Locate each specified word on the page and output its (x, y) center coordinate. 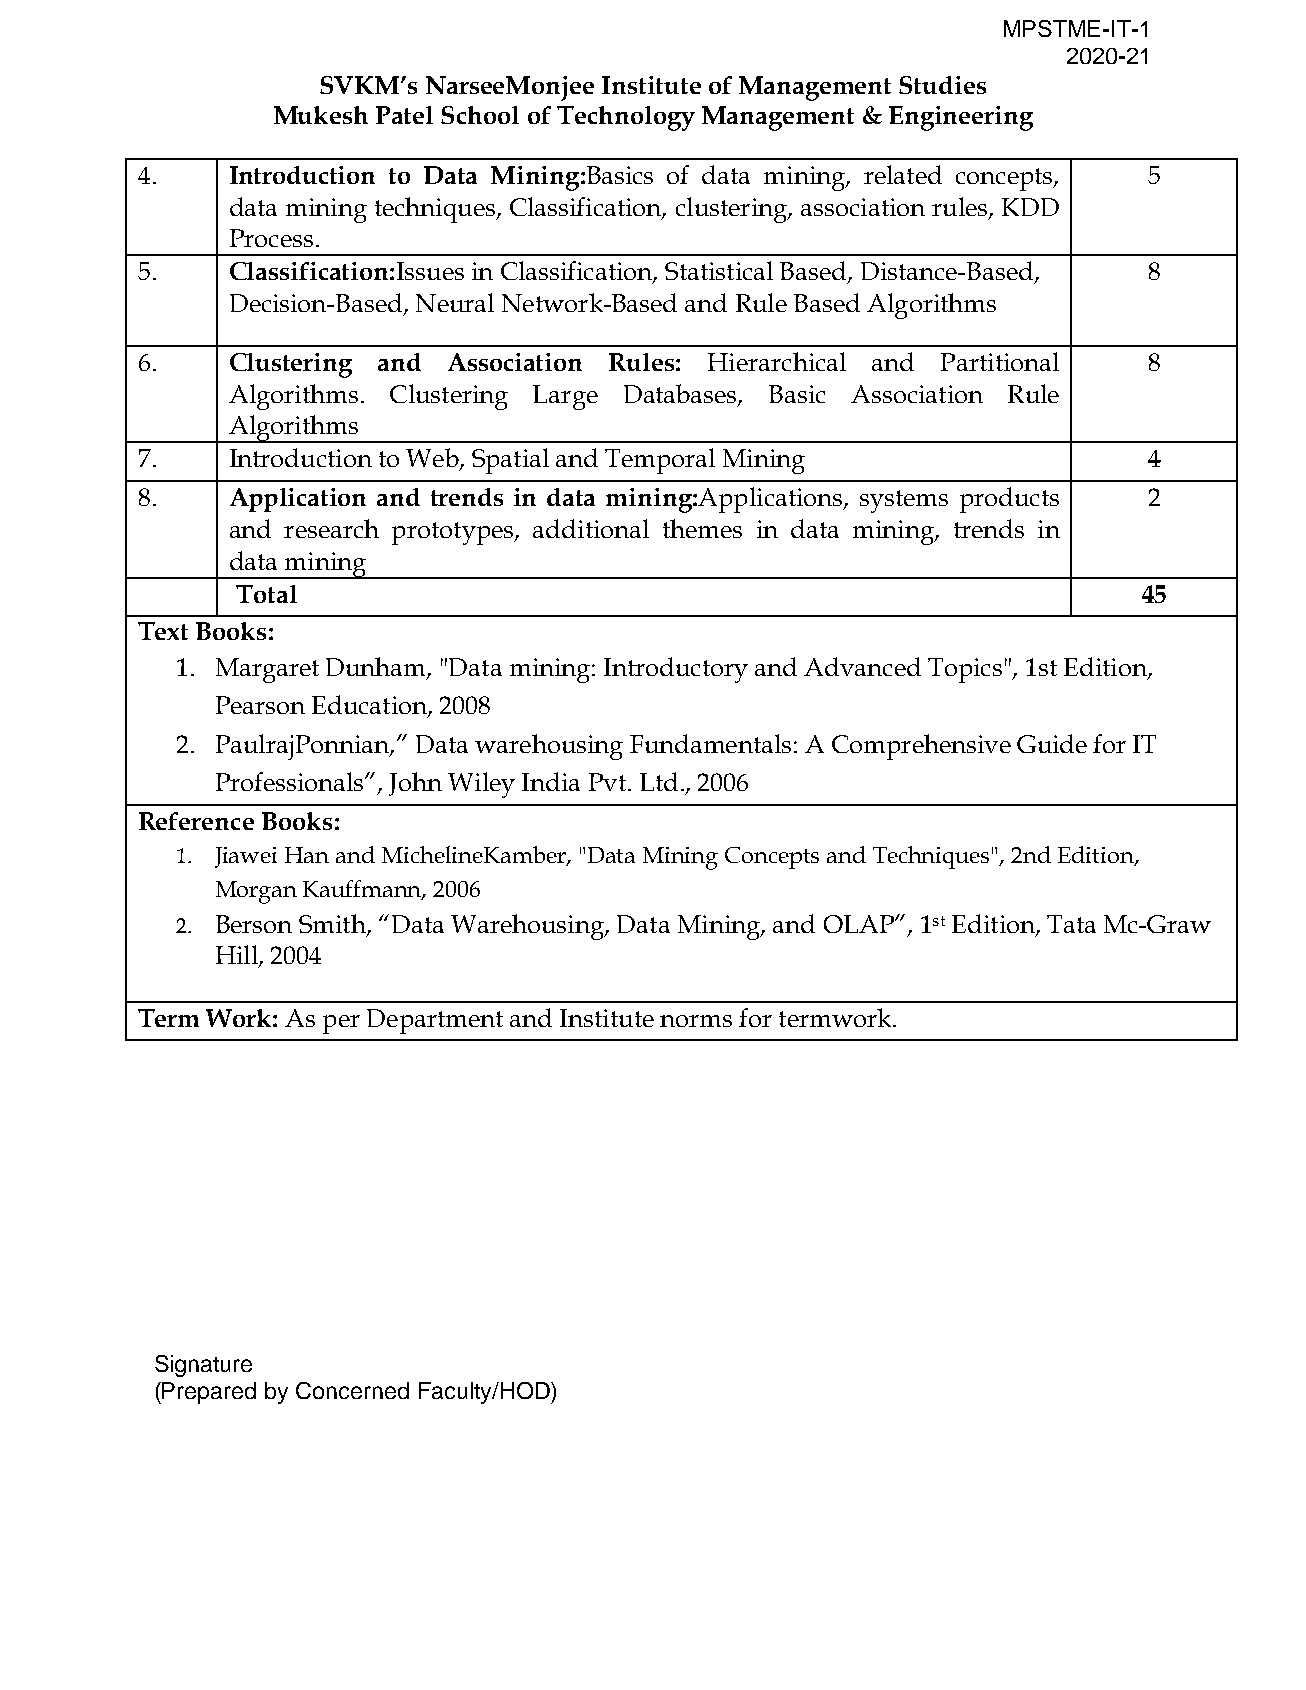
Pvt (607, 782)
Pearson (260, 705)
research (331, 528)
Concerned (352, 1390)
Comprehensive (921, 747)
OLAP (860, 924)
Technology (626, 118)
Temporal (660, 461)
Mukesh (321, 115)
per (341, 1024)
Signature (203, 1366)
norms (696, 1021)
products (1009, 500)
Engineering (961, 118)
